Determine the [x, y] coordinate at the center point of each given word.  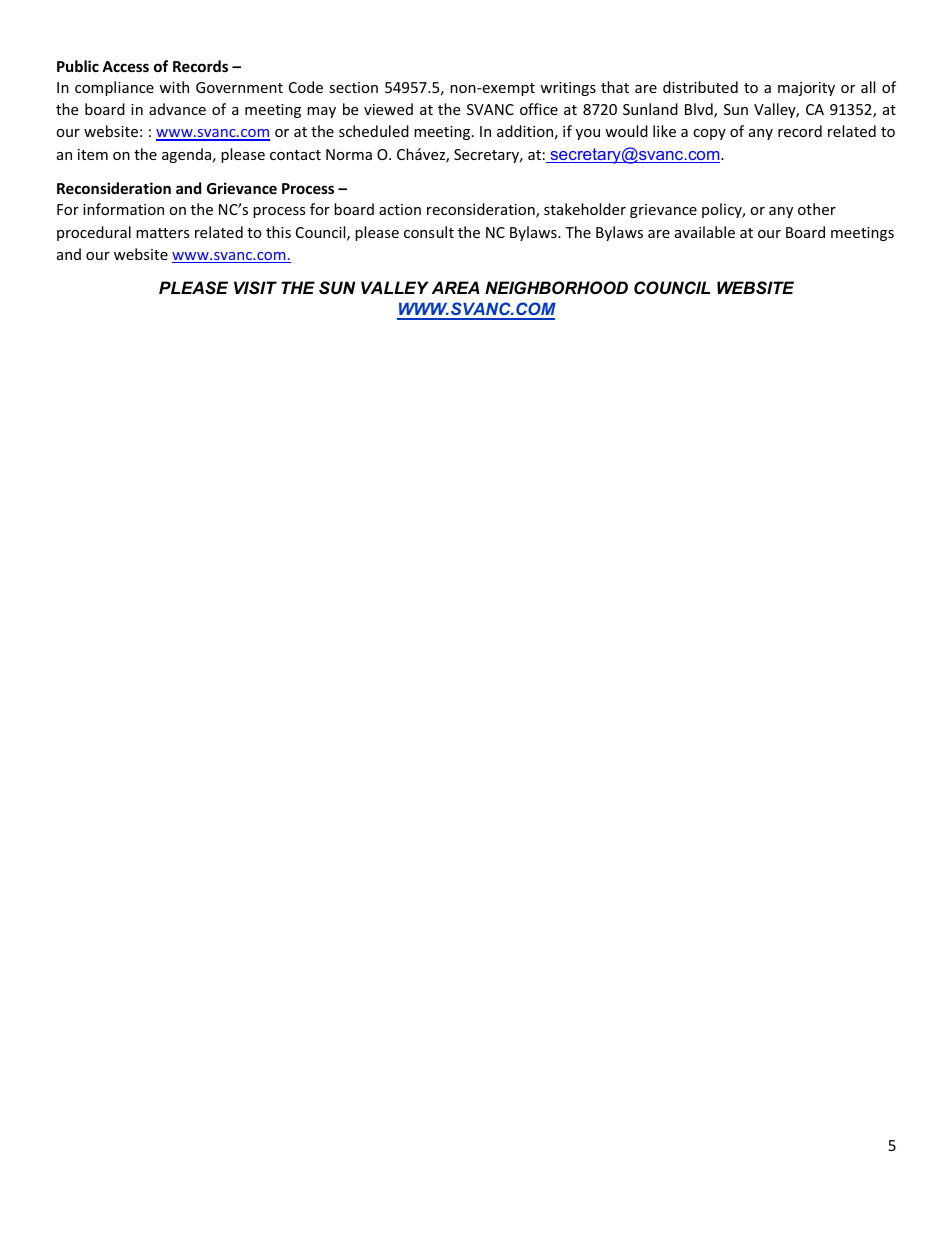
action [400, 209]
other [817, 209]
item [93, 154]
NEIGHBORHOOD [556, 287]
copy [709, 134]
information [123, 209]
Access [125, 66]
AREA [456, 287]
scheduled [374, 131]
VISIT [255, 287]
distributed [700, 87]
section [353, 87]
